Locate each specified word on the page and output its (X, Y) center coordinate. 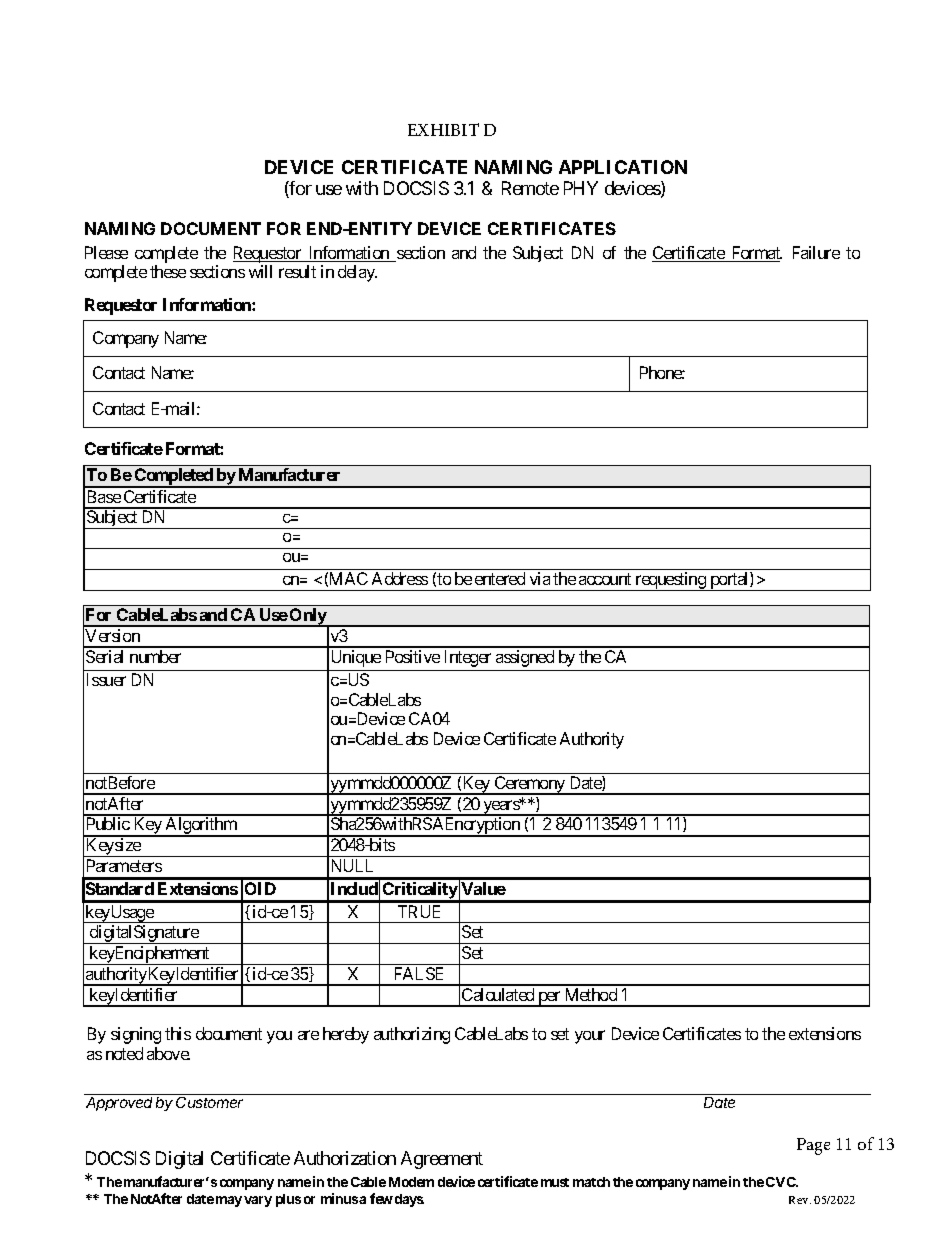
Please (106, 252)
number (155, 656)
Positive (413, 656)
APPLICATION (623, 167)
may (229, 1201)
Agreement (442, 1160)
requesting (670, 581)
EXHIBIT (443, 129)
